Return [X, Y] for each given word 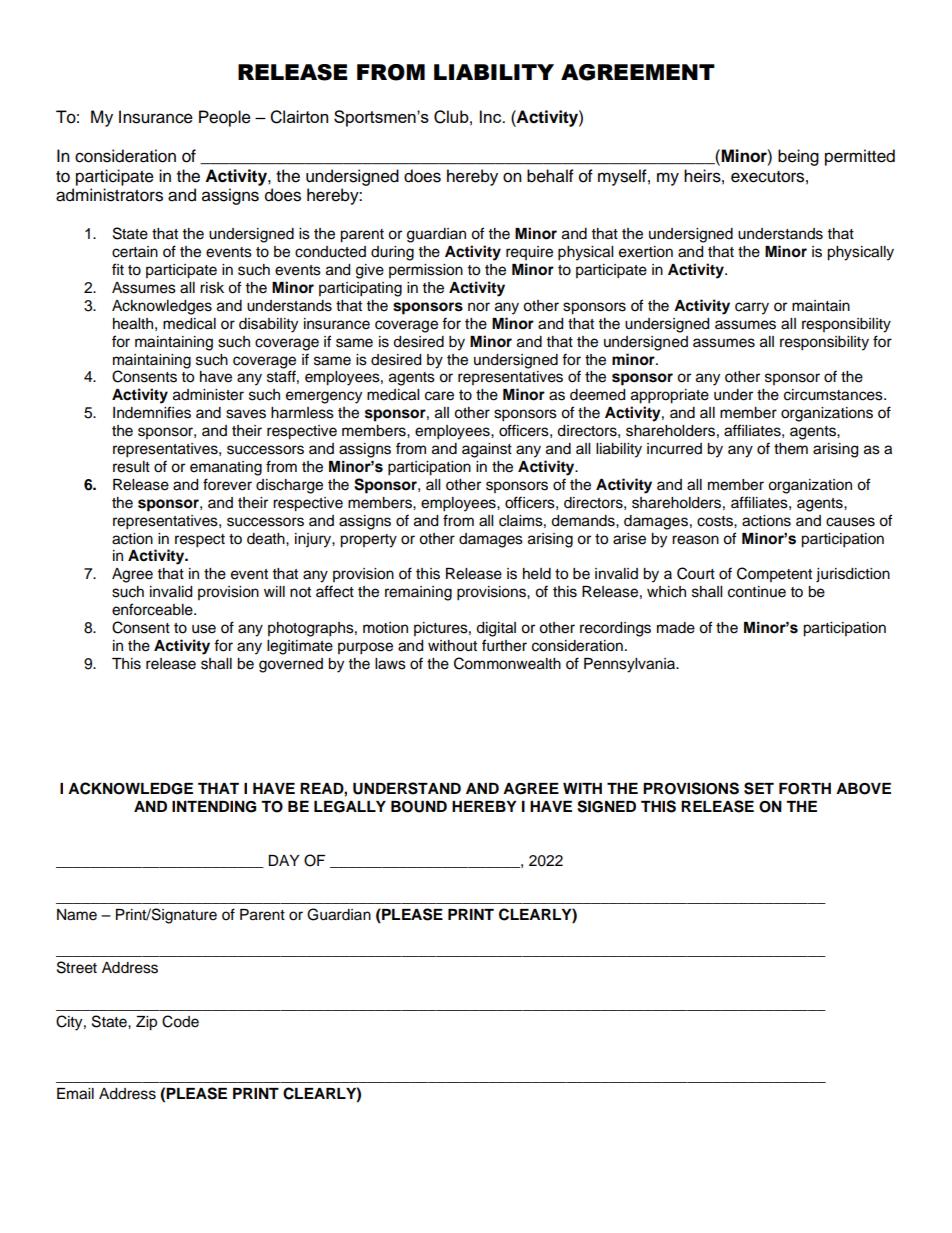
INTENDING [214, 807]
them [791, 449]
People [225, 118]
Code [180, 1021]
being [798, 157]
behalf [550, 176]
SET [759, 788]
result [131, 467]
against [487, 450]
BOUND [419, 807]
